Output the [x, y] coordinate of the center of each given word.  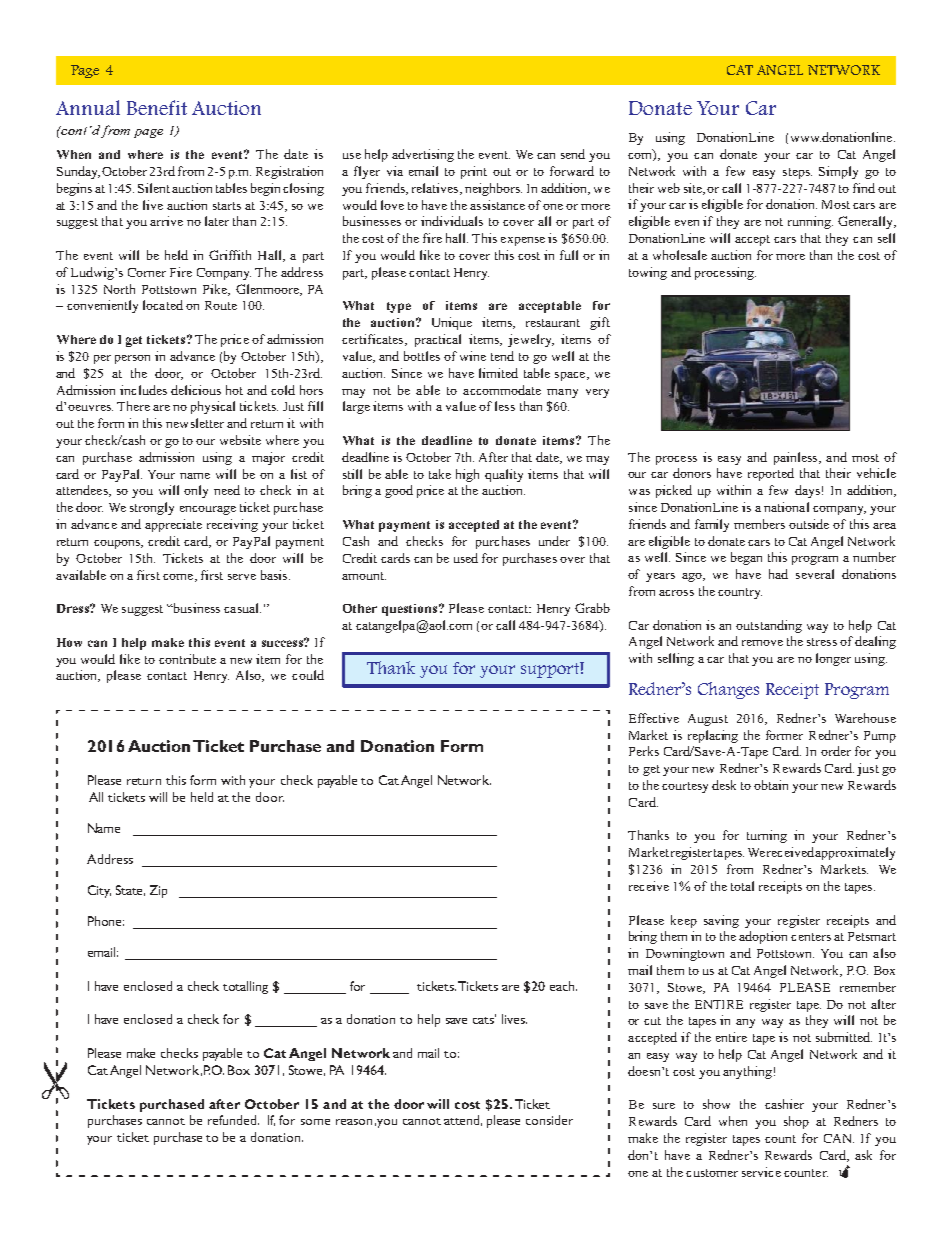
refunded [233, 1120]
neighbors [493, 189]
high [467, 475]
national [786, 507]
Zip [158, 891]
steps [797, 173]
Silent [154, 188]
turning [767, 836]
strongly [152, 508]
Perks [644, 751]
